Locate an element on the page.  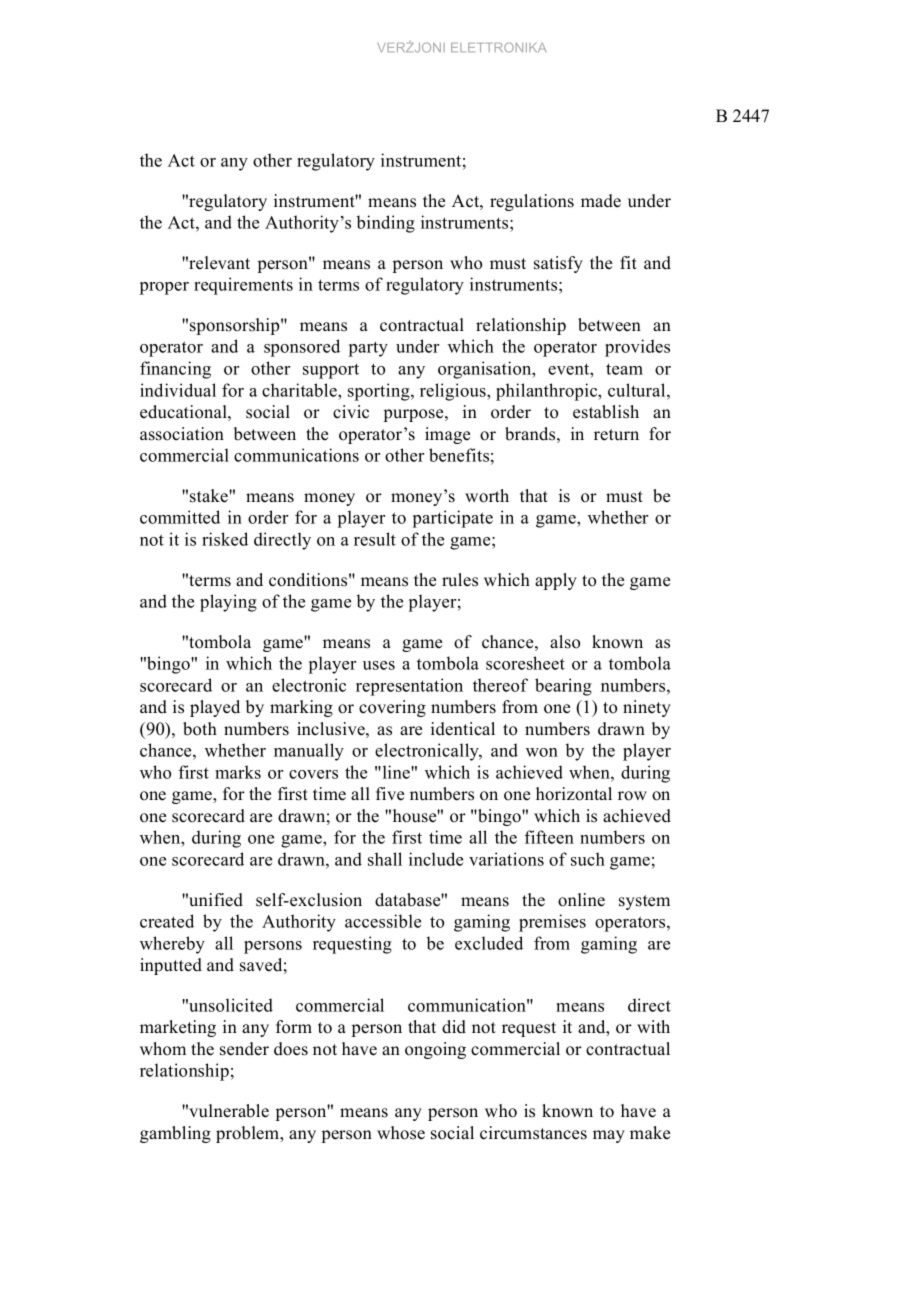
return is located at coordinates (616, 435).
